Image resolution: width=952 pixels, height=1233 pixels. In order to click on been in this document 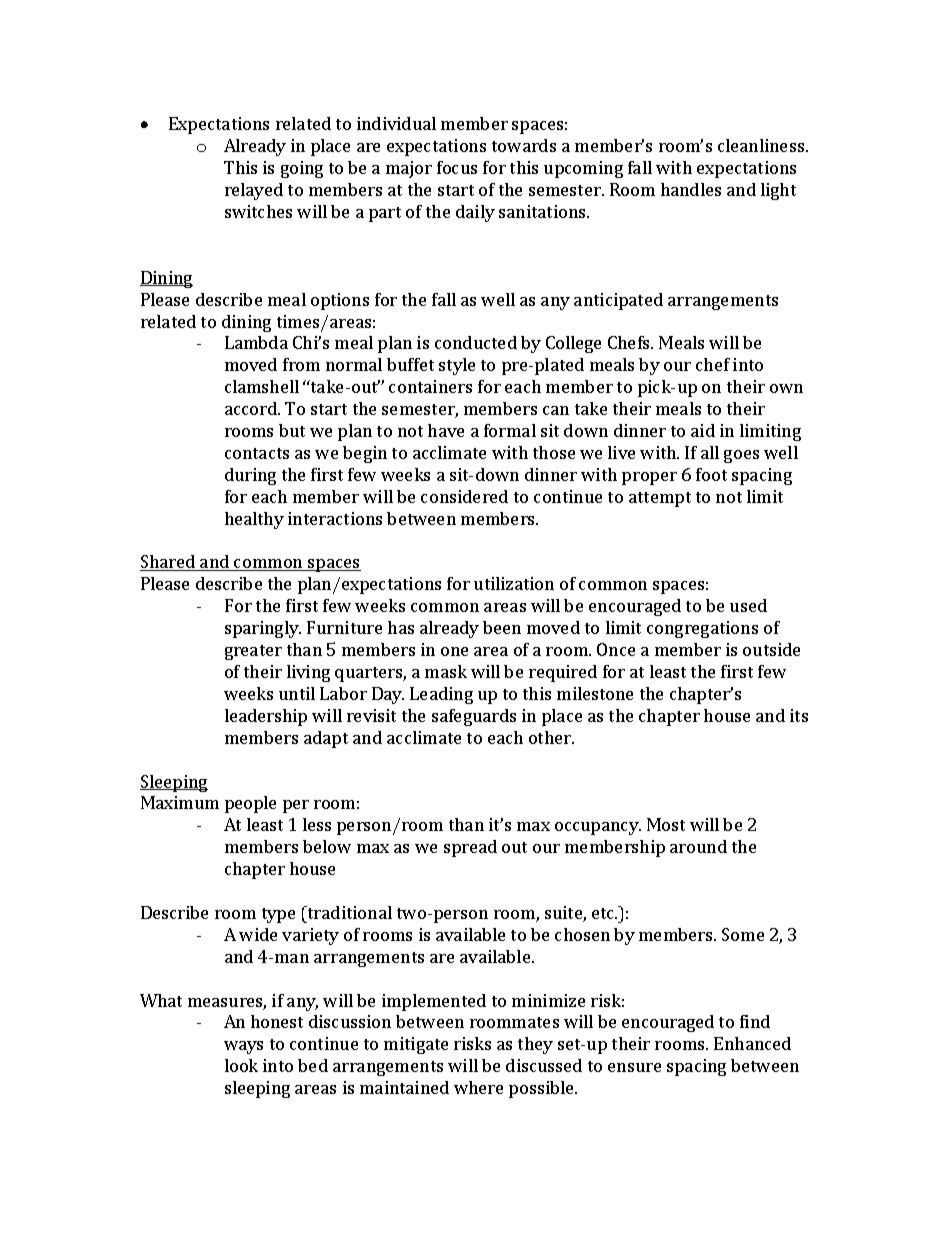, I will do `click(502, 627)`.
